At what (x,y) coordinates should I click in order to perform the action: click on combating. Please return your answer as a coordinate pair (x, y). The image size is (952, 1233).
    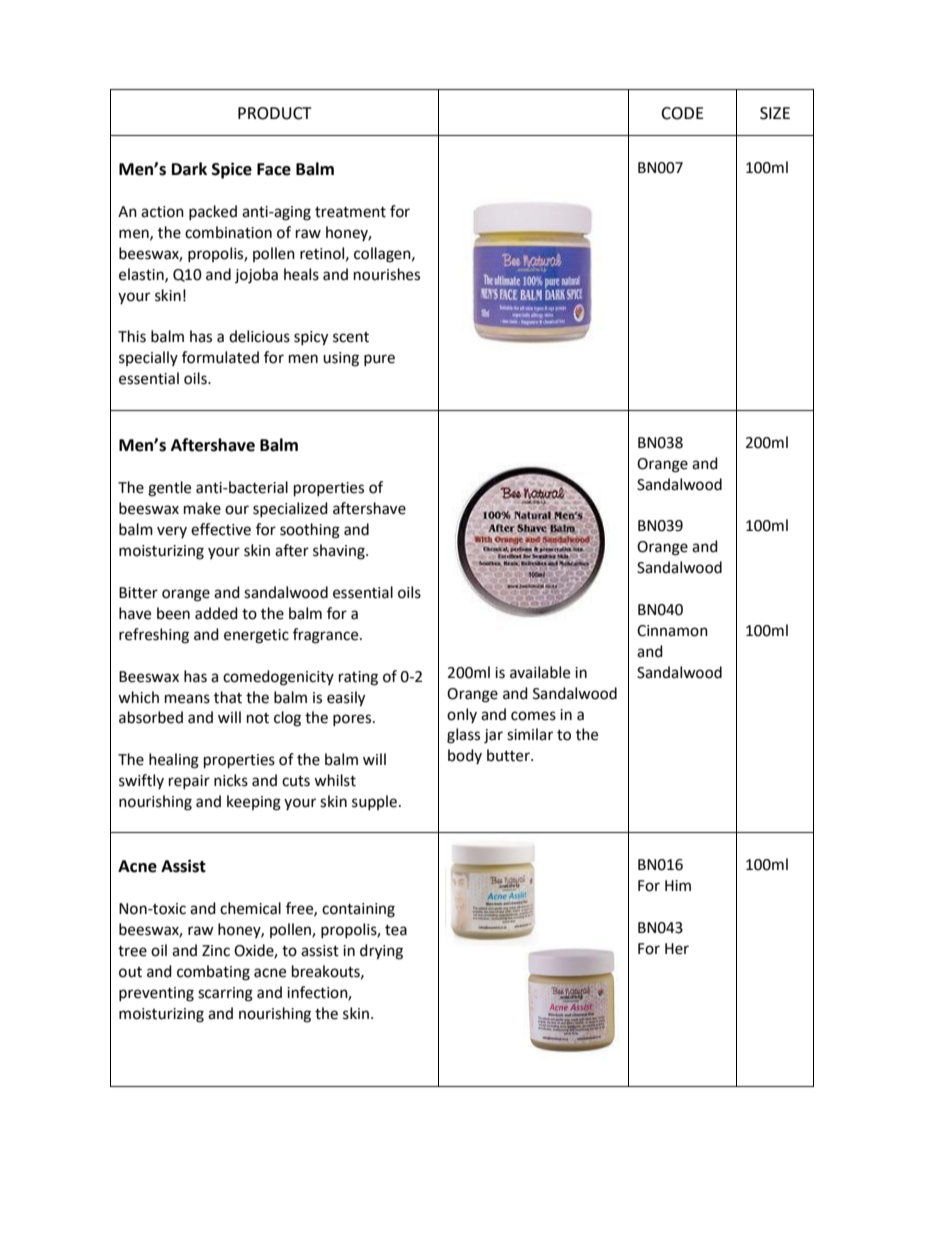
    Looking at the image, I should click on (213, 973).
